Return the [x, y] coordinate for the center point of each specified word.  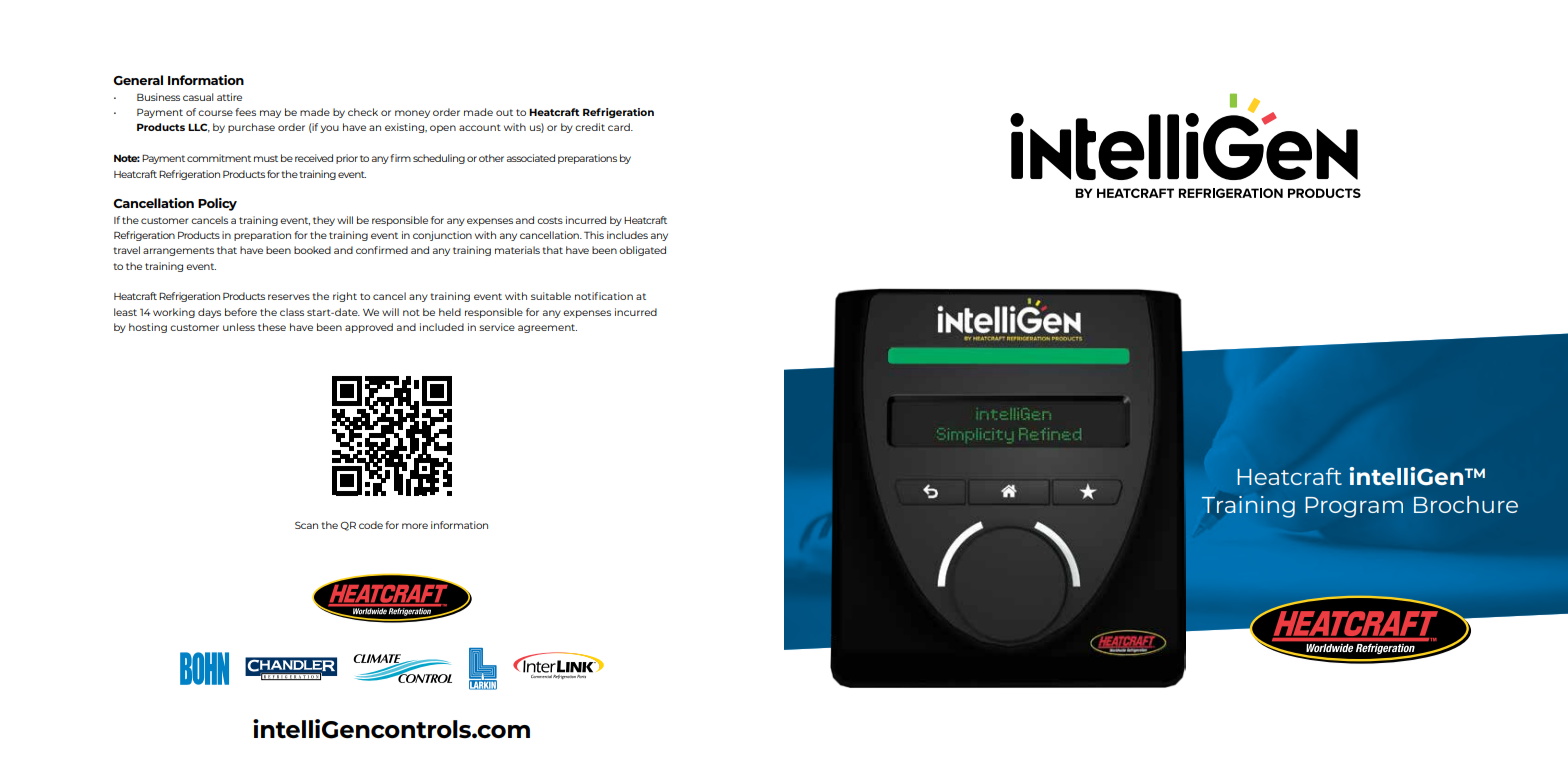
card [620, 127]
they [324, 221]
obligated [642, 251]
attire [229, 97]
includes [627, 235]
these [272, 327]
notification [604, 296]
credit [590, 127]
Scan [306, 525]
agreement [547, 328]
